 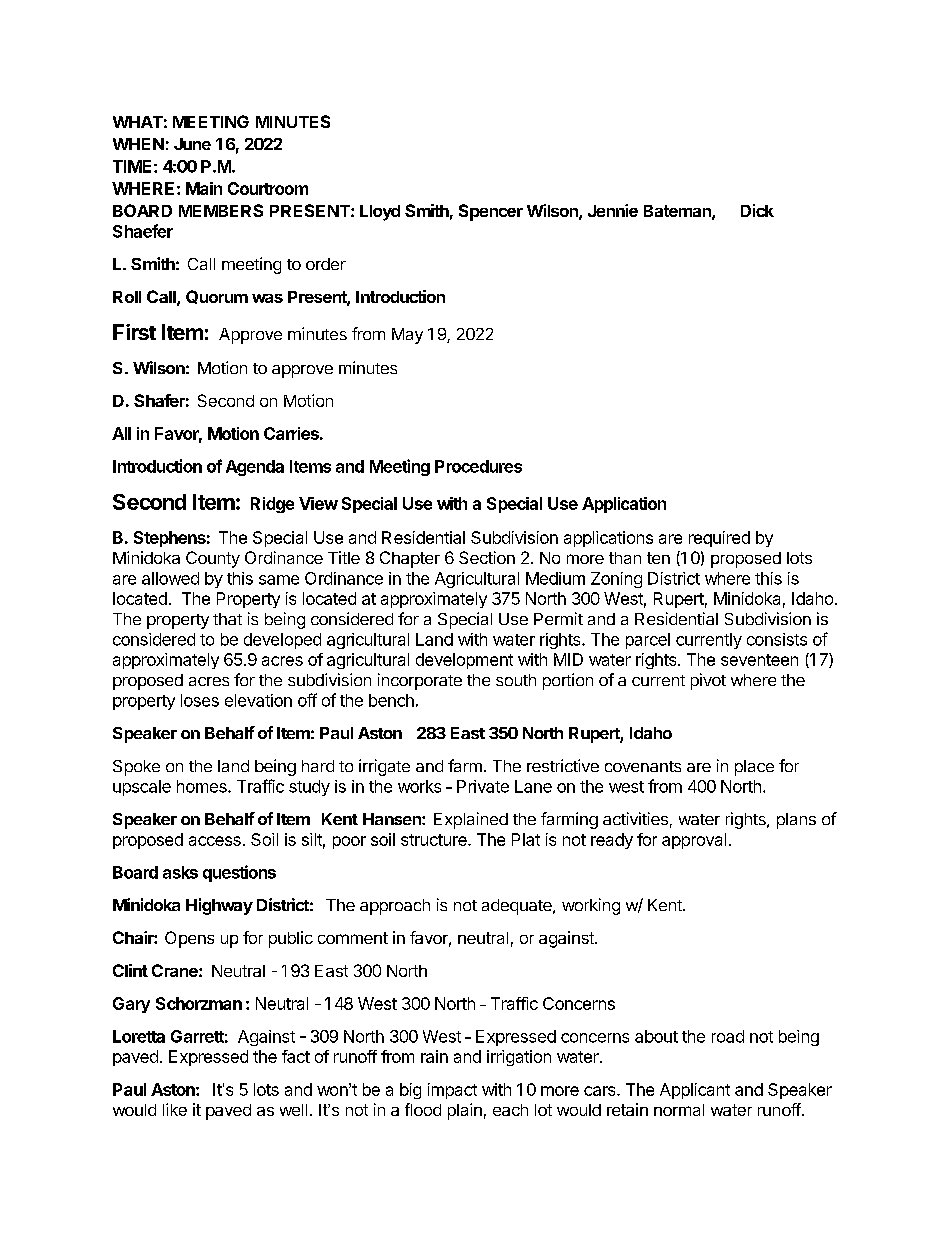 What do you see at coordinates (487, 557) in the screenshot?
I see `Section` at bounding box center [487, 557].
